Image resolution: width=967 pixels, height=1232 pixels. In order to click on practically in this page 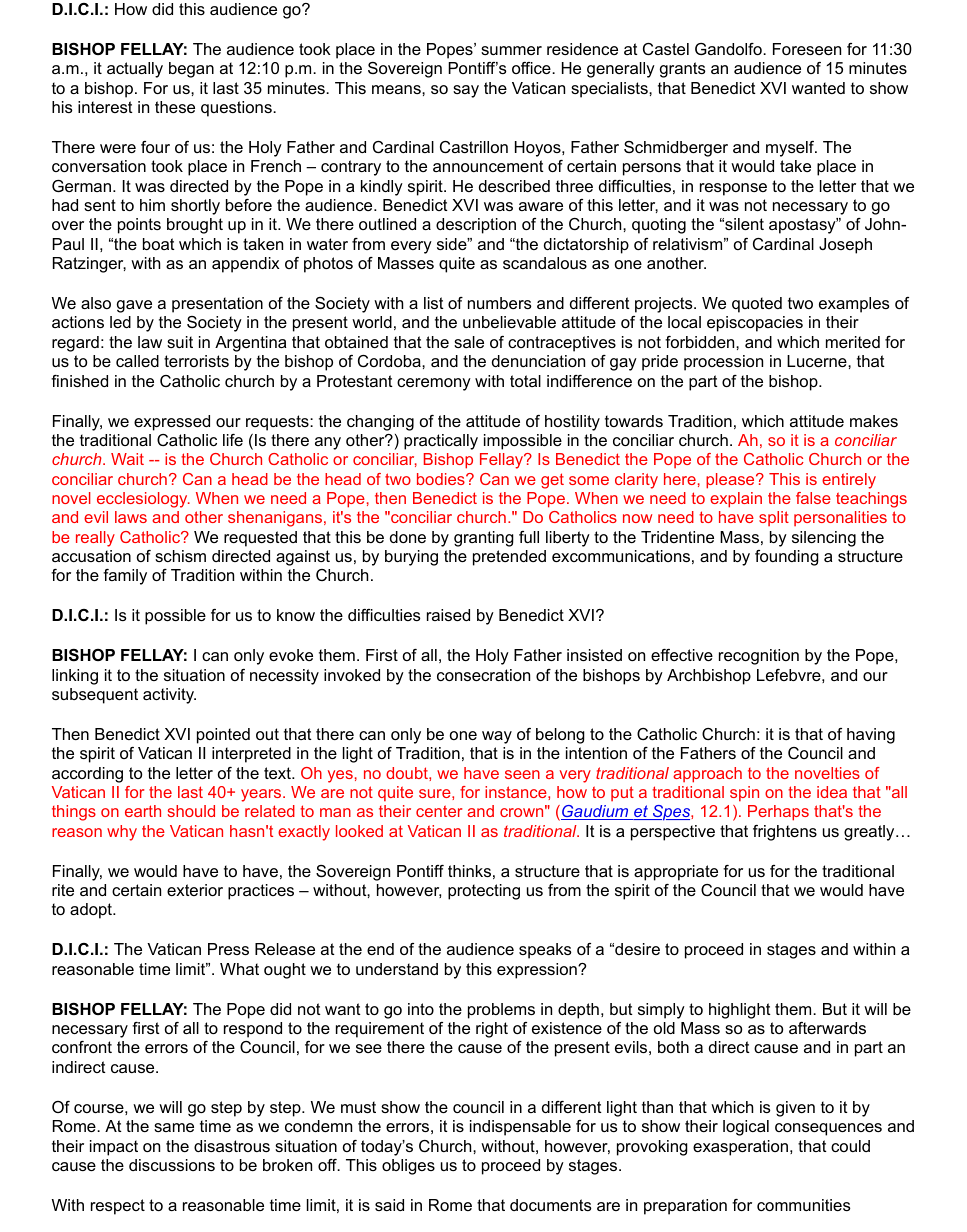, I will do `click(441, 442)`.
